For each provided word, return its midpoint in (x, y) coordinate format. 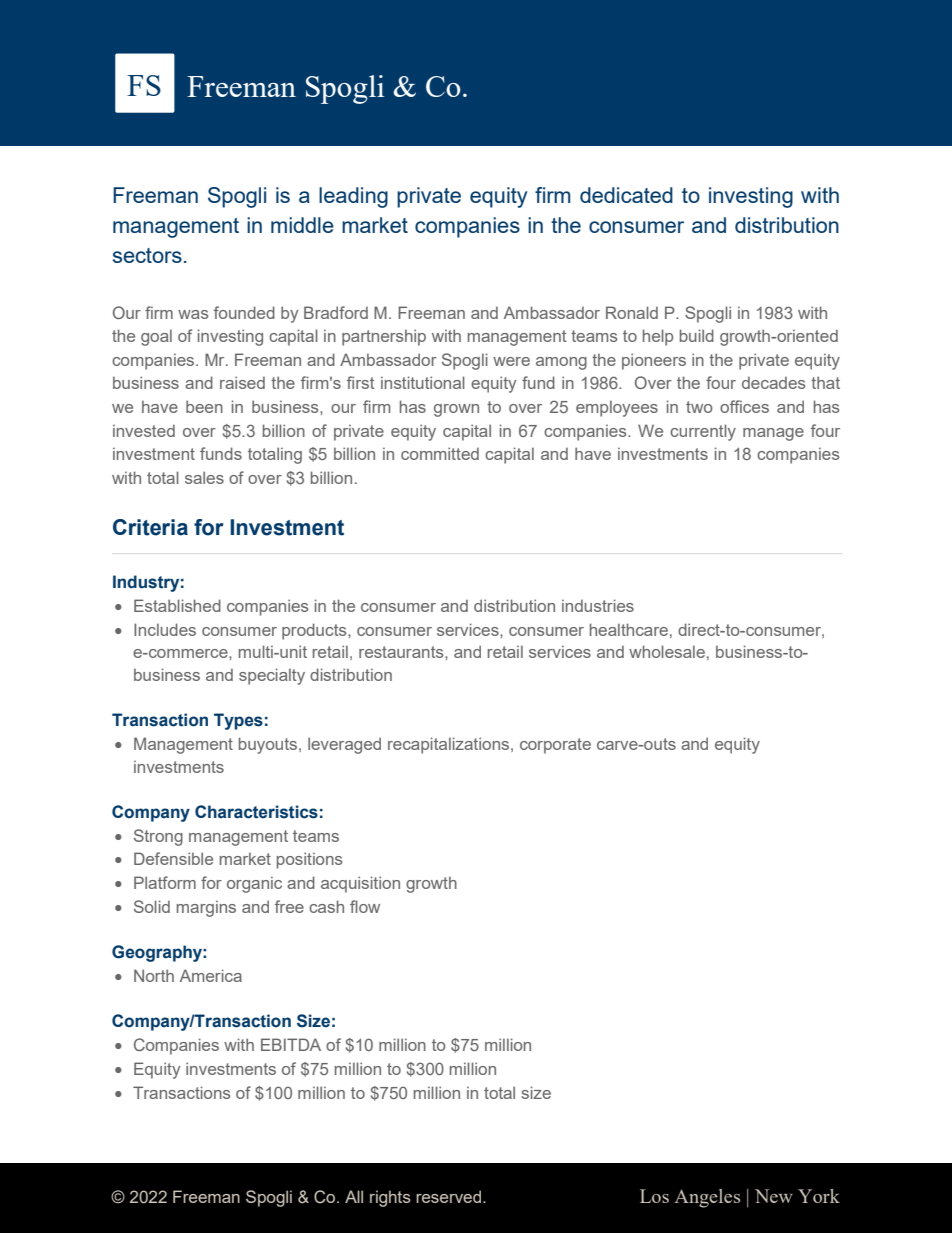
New (774, 1196)
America (211, 975)
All (354, 1196)
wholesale (667, 651)
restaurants (402, 652)
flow (365, 906)
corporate (555, 746)
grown (456, 410)
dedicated (626, 195)
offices (744, 406)
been (204, 406)
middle (302, 225)
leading (353, 197)
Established (177, 605)
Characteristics (256, 812)
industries (598, 605)
